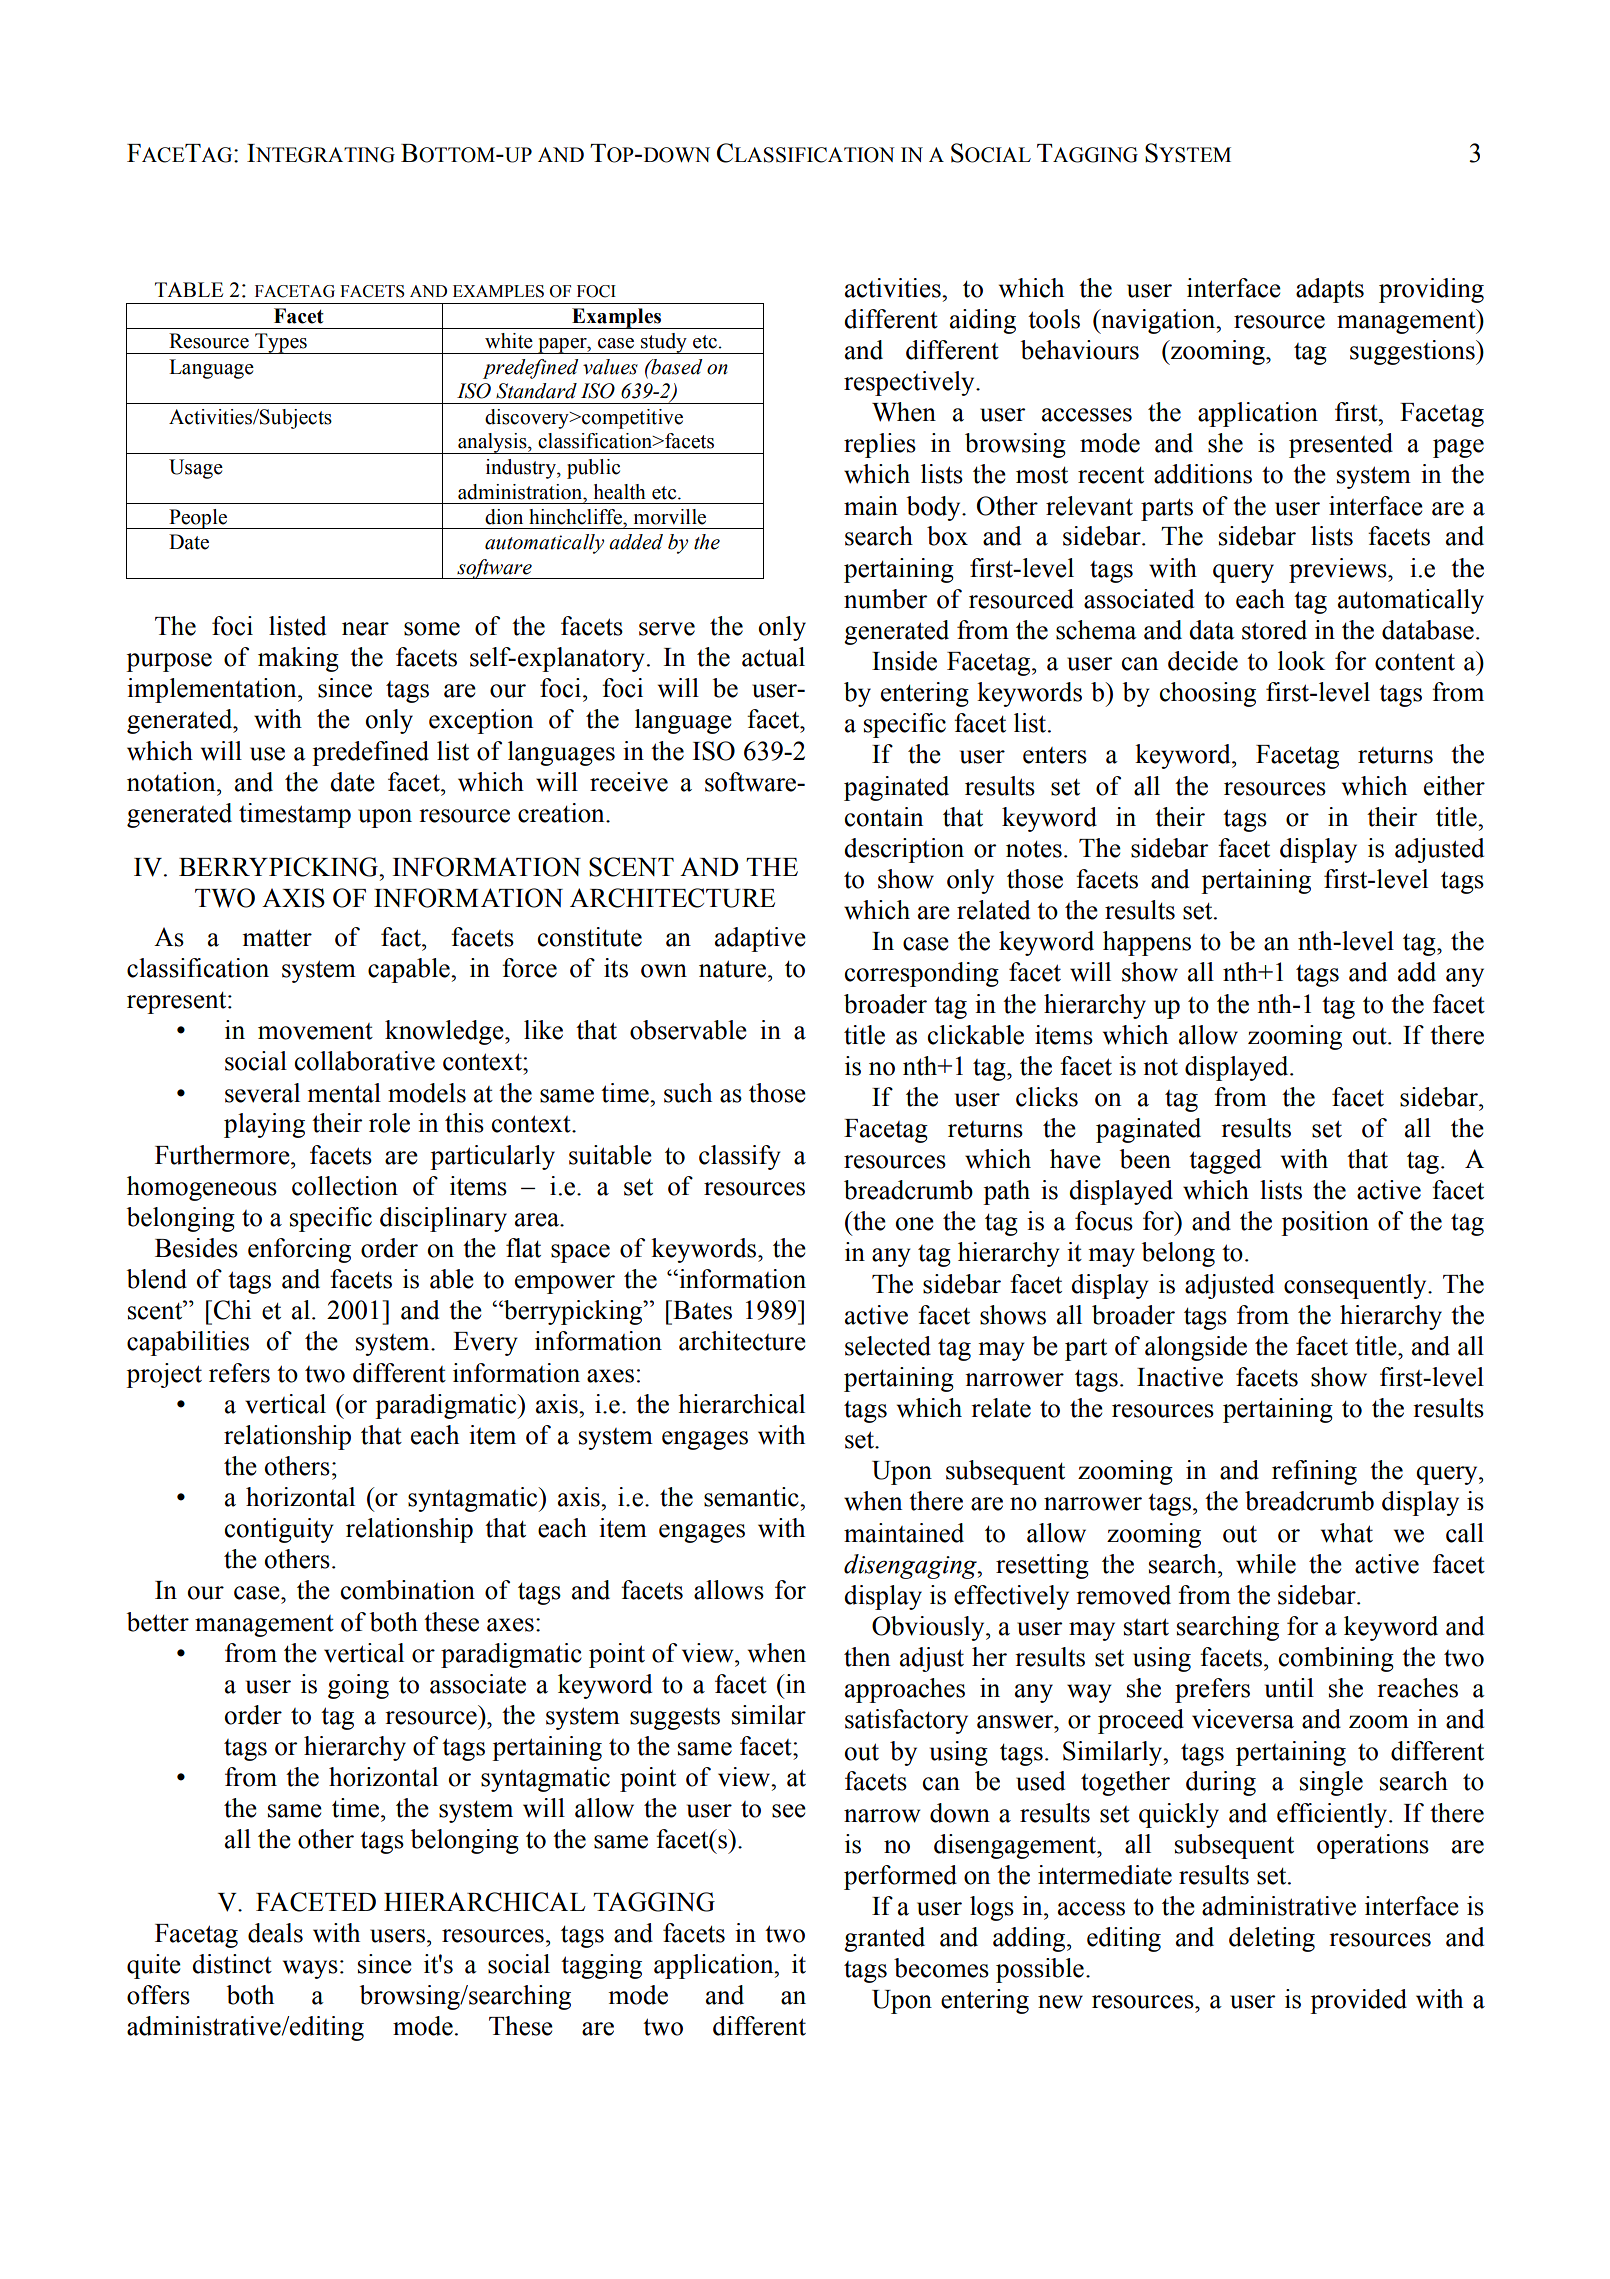 The image size is (1610, 2279). What do you see at coordinates (760, 939) in the document?
I see `adaptive` at bounding box center [760, 939].
